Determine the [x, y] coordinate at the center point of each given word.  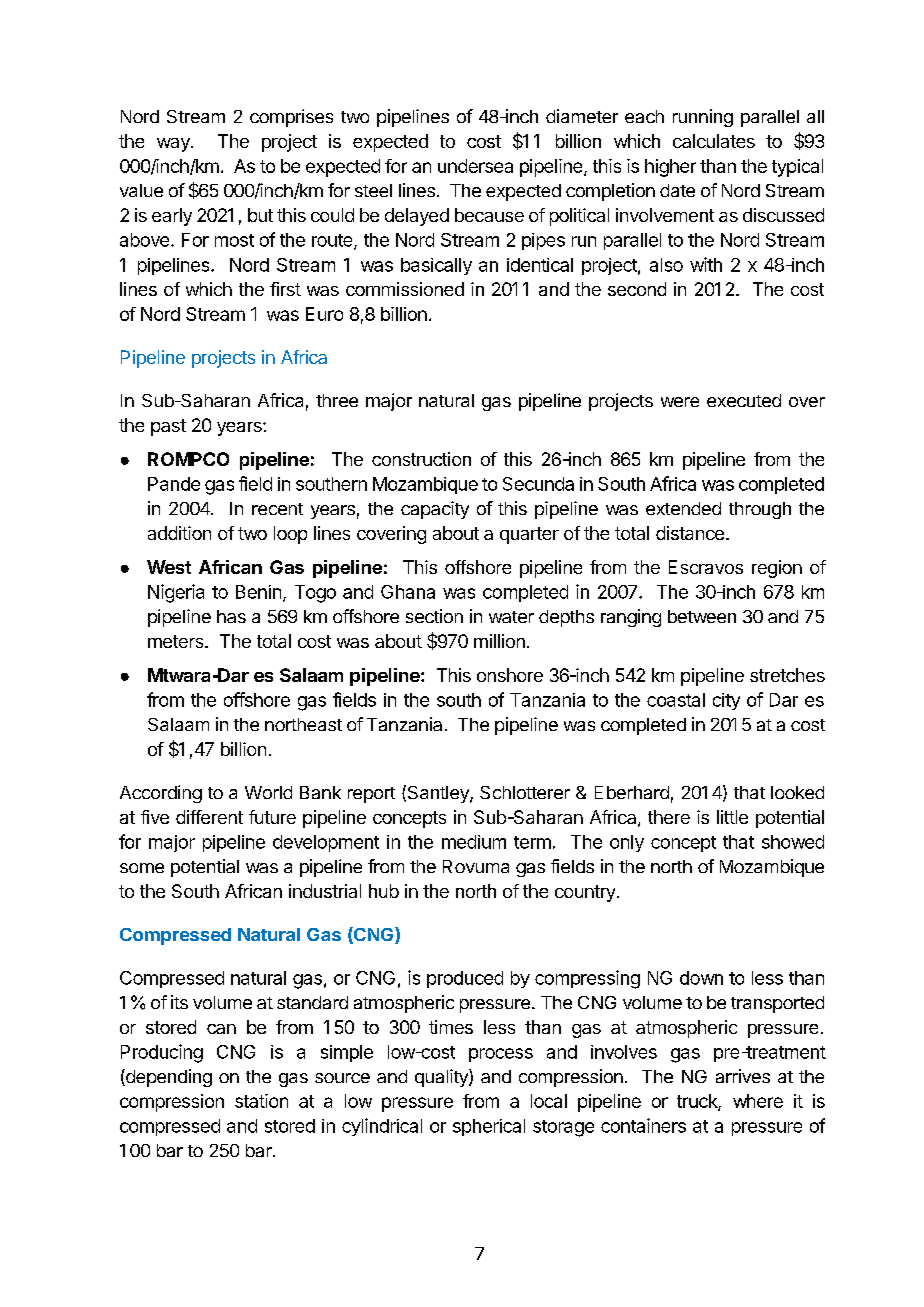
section [434, 616]
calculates [714, 141]
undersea [475, 166]
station [261, 1101]
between [702, 616]
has [231, 616]
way [174, 145]
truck [698, 1102]
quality [442, 1078]
